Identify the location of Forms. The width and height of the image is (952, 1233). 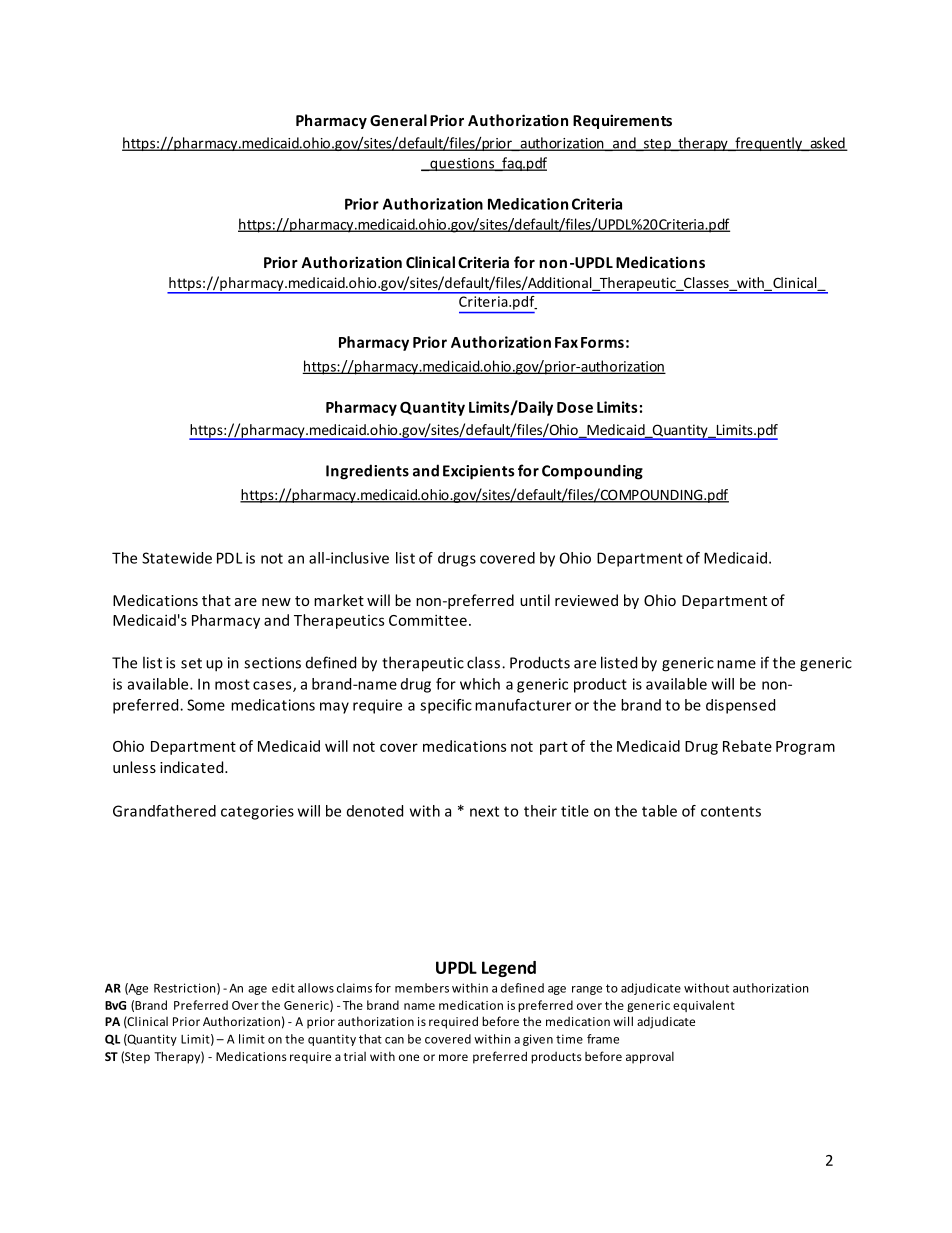
(602, 342).
